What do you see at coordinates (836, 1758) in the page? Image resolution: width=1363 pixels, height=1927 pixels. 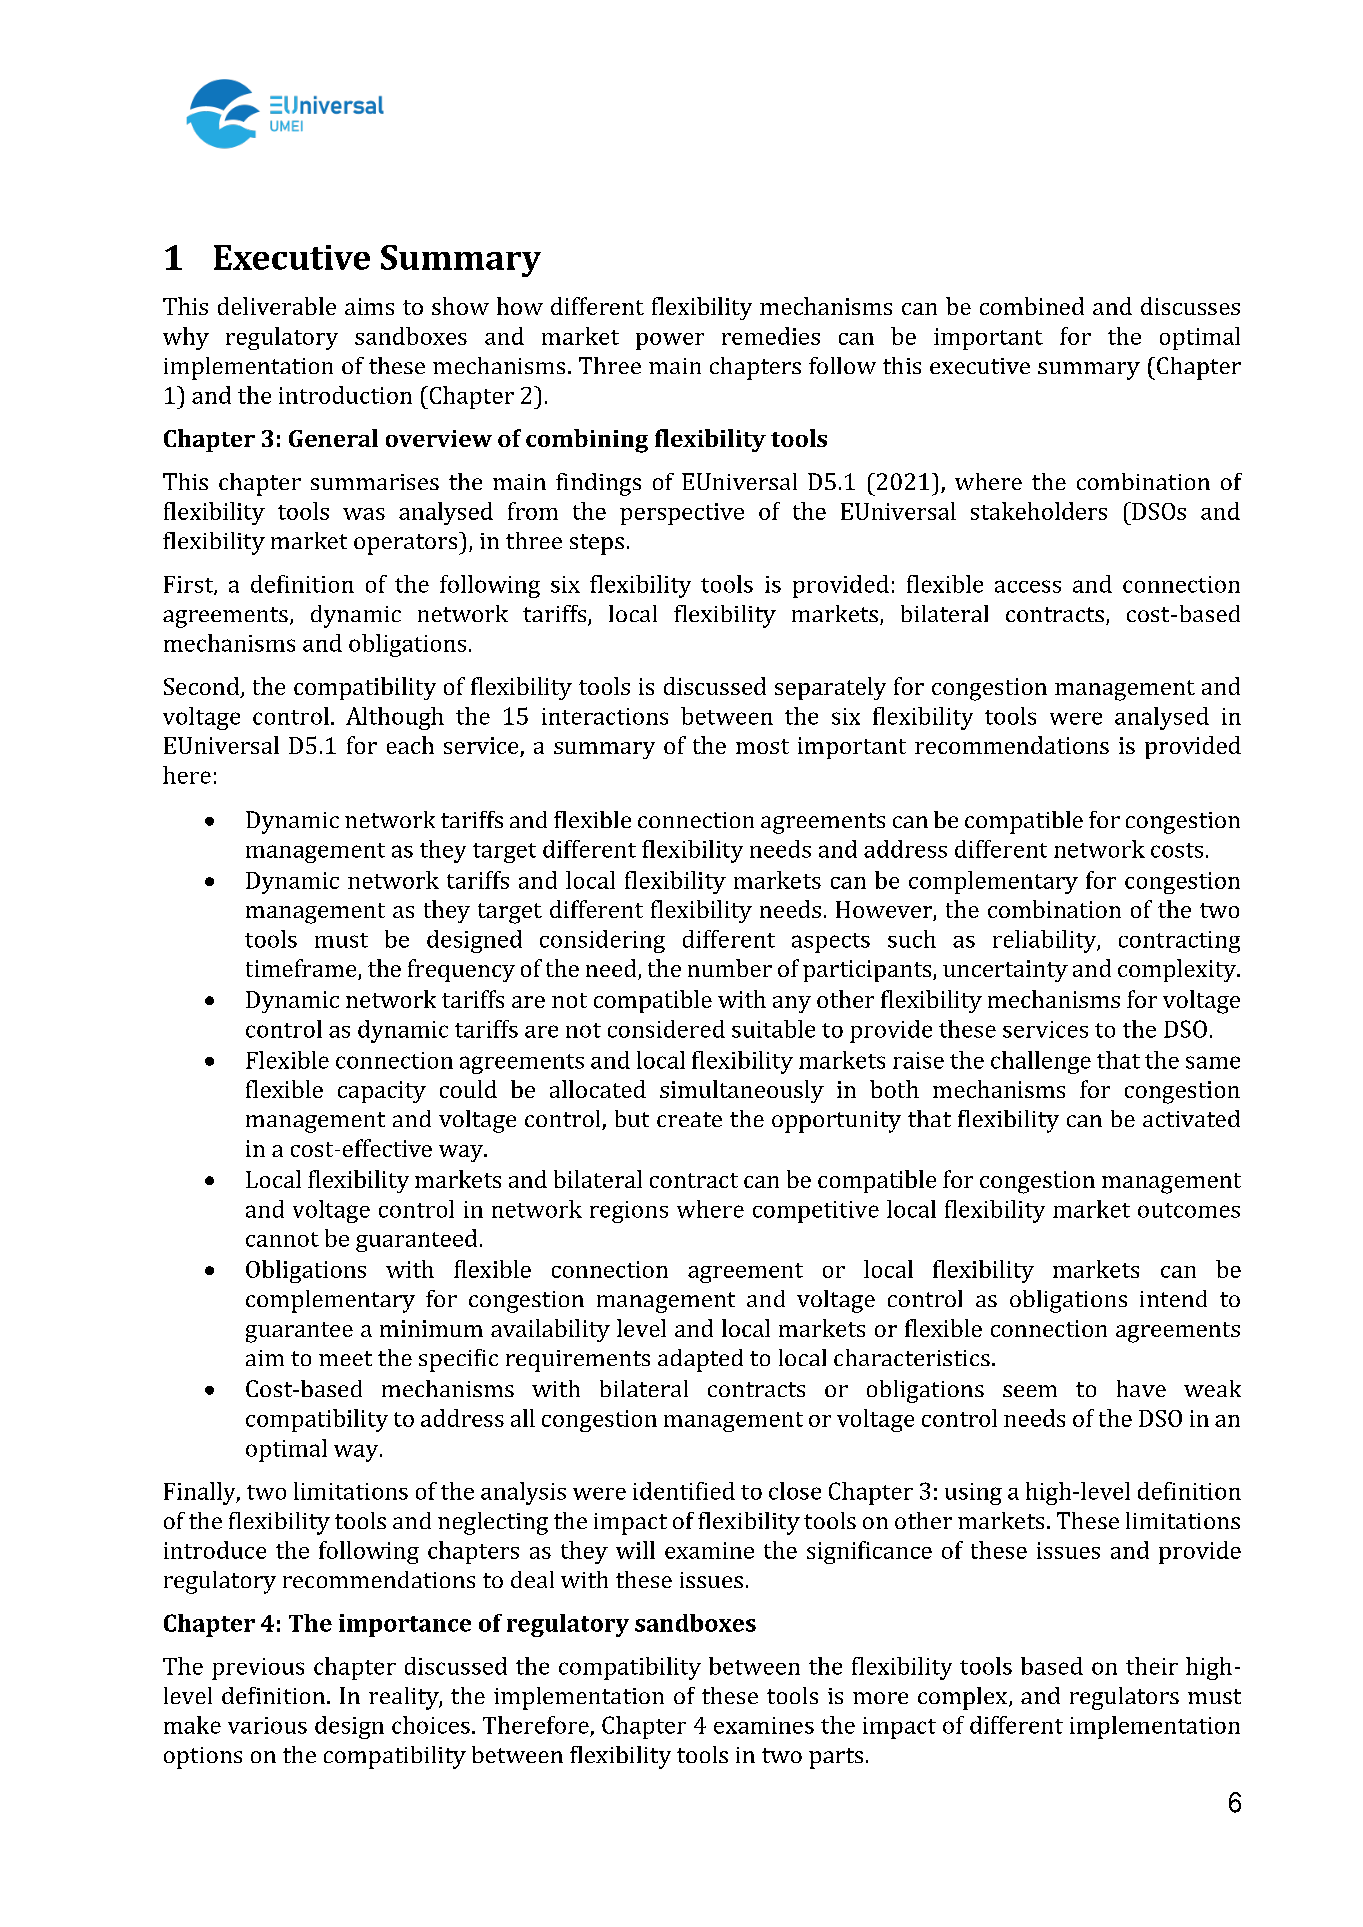 I see `parts` at bounding box center [836, 1758].
